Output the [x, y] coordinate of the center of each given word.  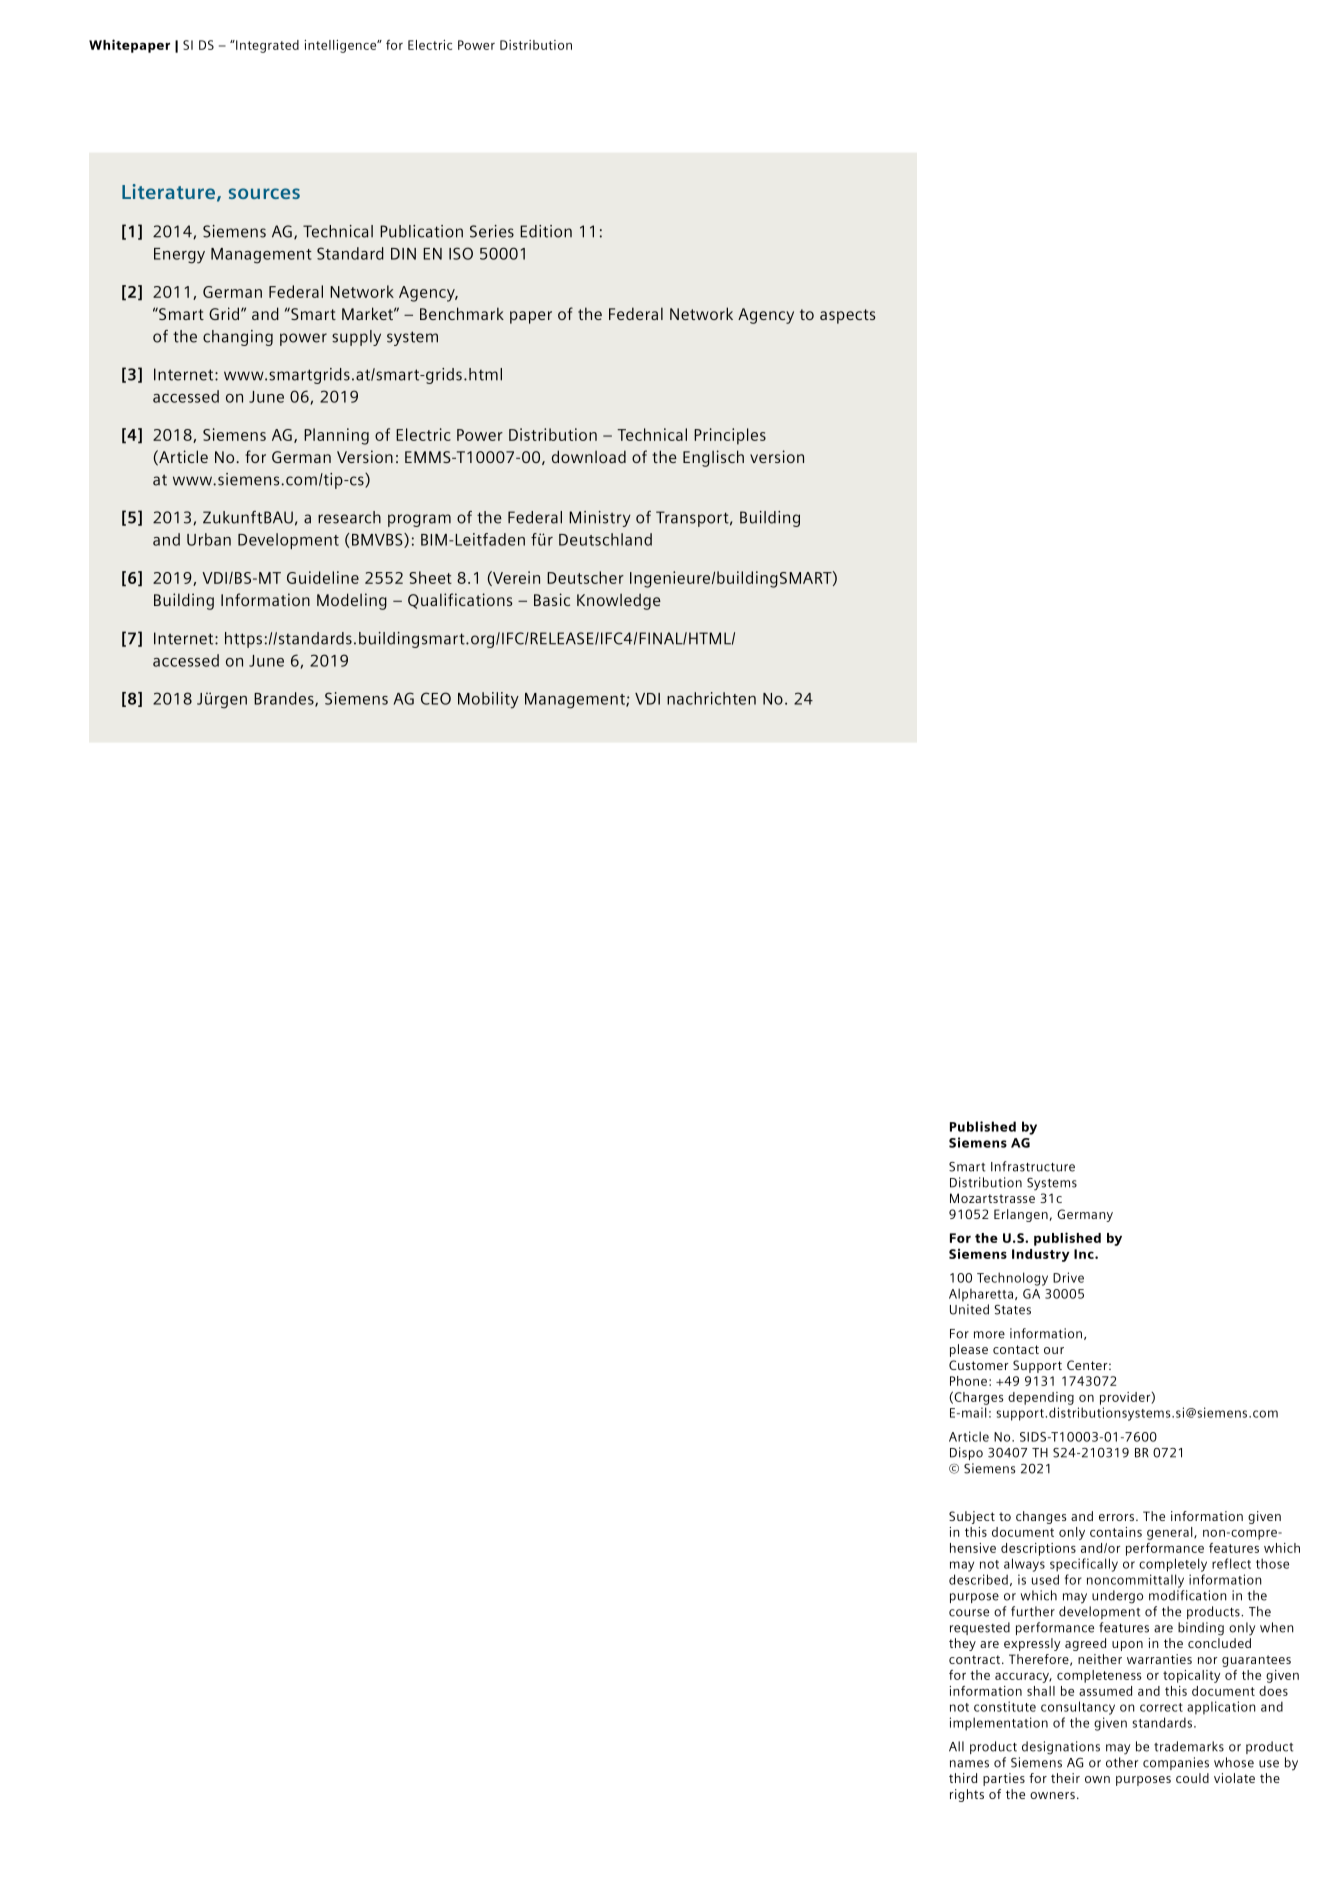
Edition [546, 231]
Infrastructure [1033, 1166]
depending [1041, 1398]
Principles [730, 436]
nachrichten [711, 698]
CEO [436, 698]
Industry [1041, 1255]
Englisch [713, 458]
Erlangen [1021, 1215]
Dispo [966, 1453]
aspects [847, 316]
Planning [336, 436]
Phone [968, 1381]
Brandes [285, 699]
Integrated [266, 46]
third [963, 1778]
